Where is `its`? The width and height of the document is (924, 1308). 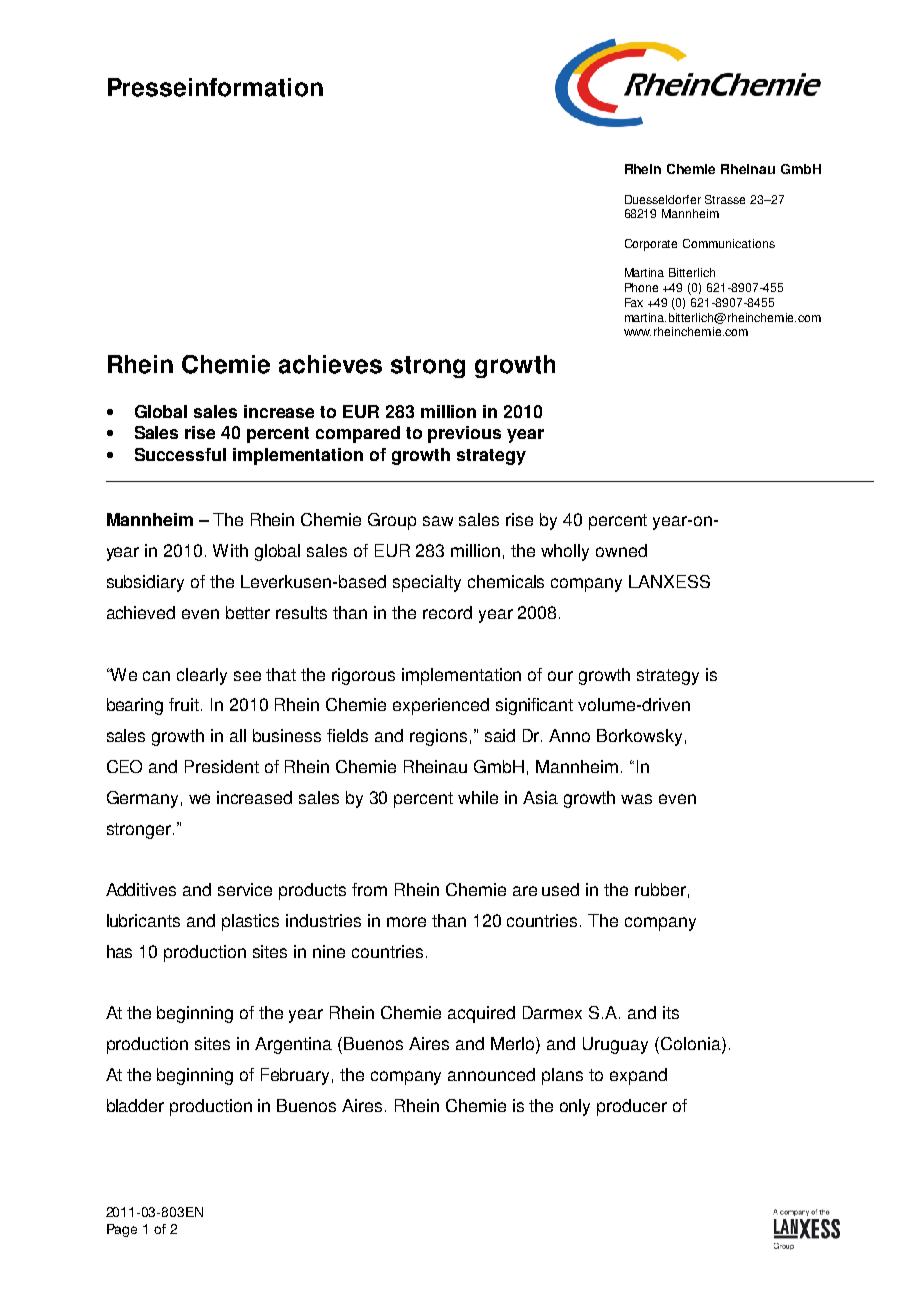 its is located at coordinates (671, 1012).
